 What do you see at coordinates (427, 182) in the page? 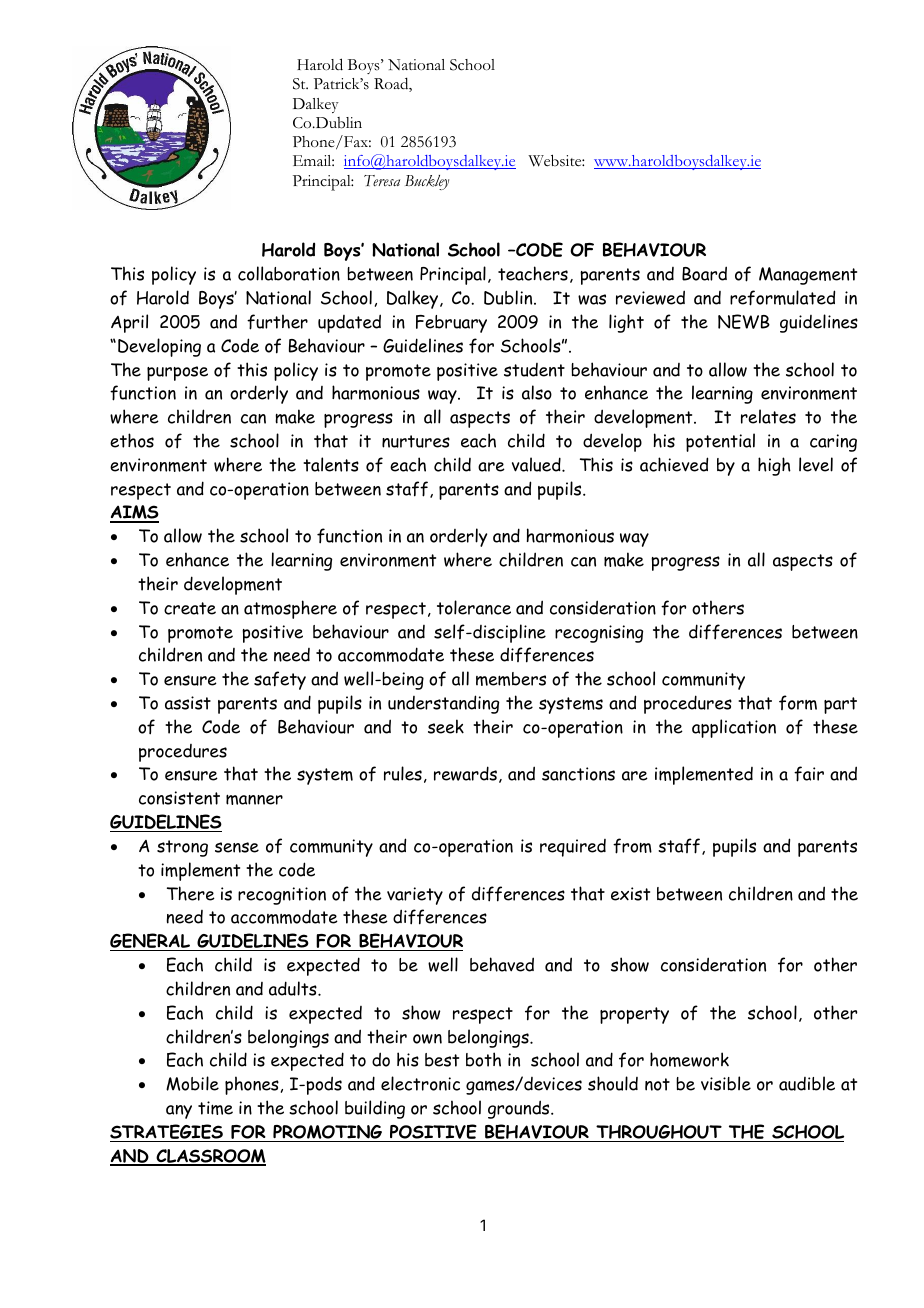
I see `Buckley` at bounding box center [427, 182].
